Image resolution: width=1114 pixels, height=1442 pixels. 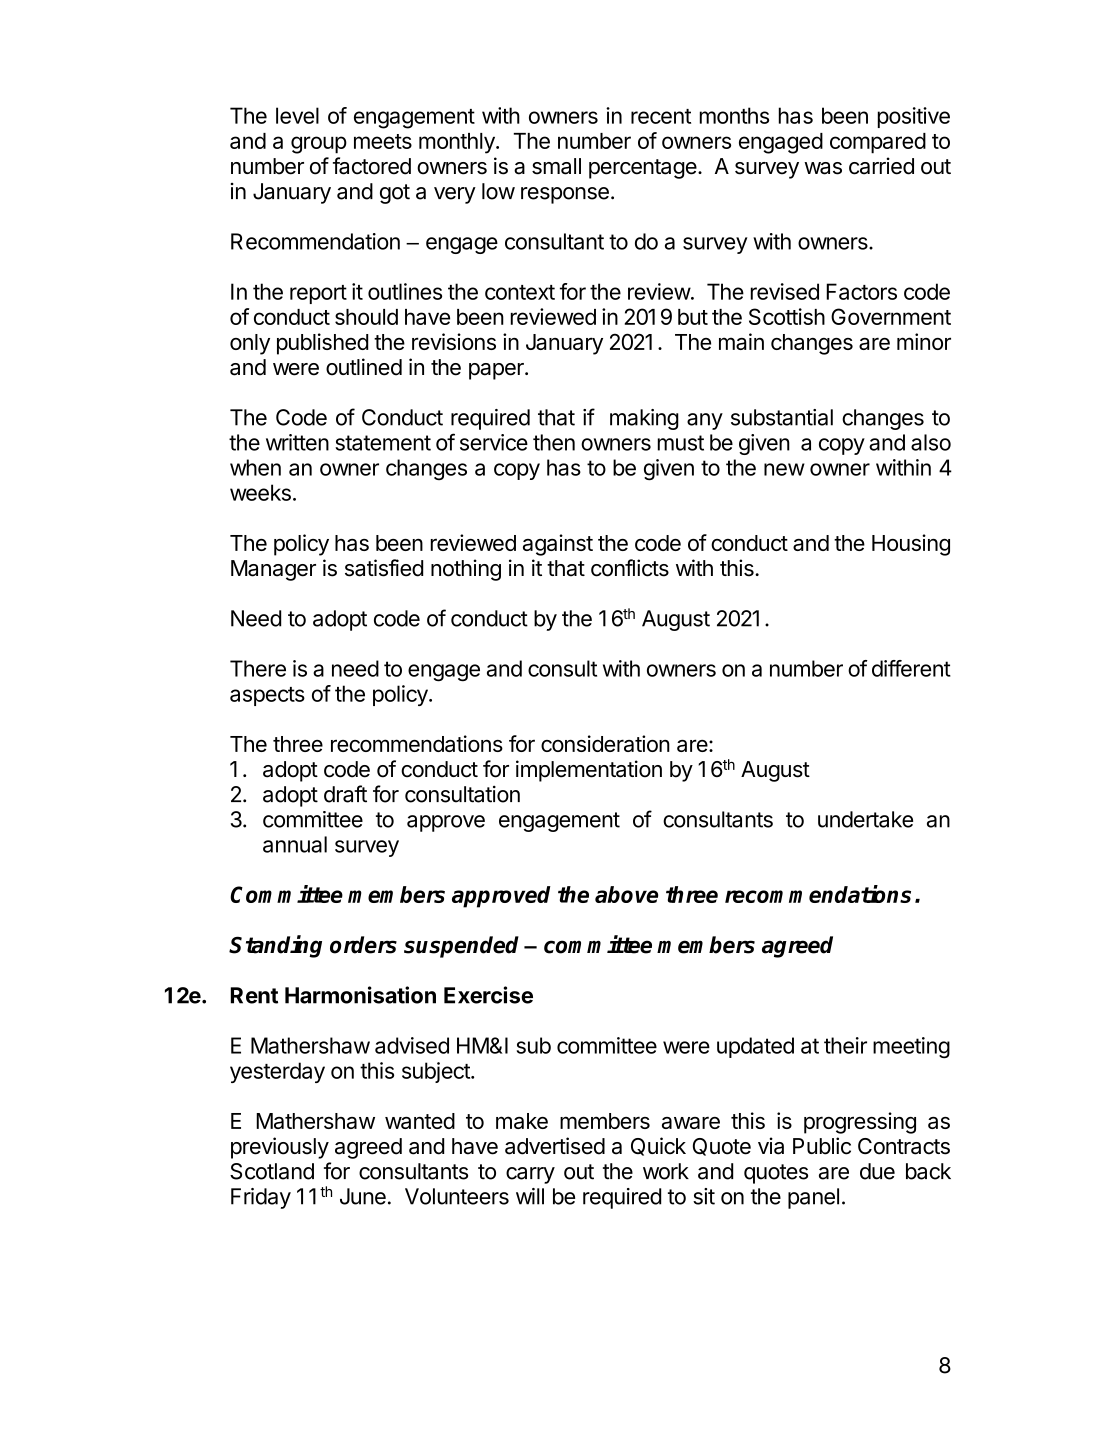 What do you see at coordinates (911, 545) in the screenshot?
I see `Housing` at bounding box center [911, 545].
